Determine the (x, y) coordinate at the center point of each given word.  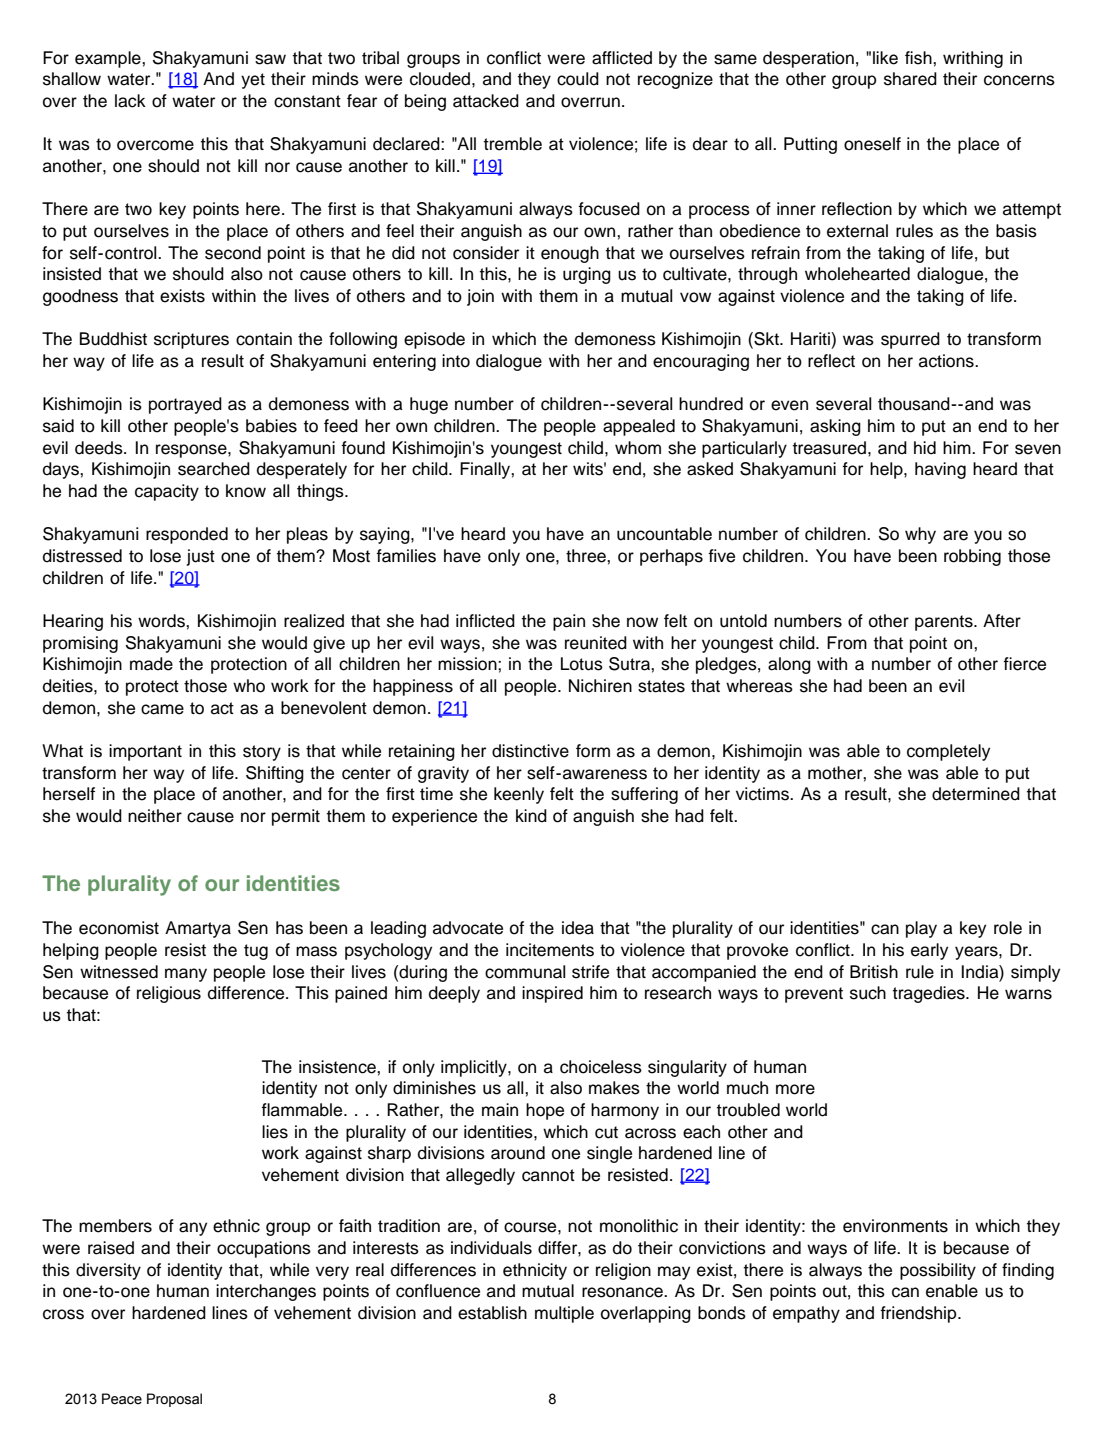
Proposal (174, 1400)
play (921, 929)
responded (187, 535)
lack (130, 101)
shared (910, 79)
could (578, 79)
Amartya (198, 929)
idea (578, 928)
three (587, 556)
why (920, 535)
